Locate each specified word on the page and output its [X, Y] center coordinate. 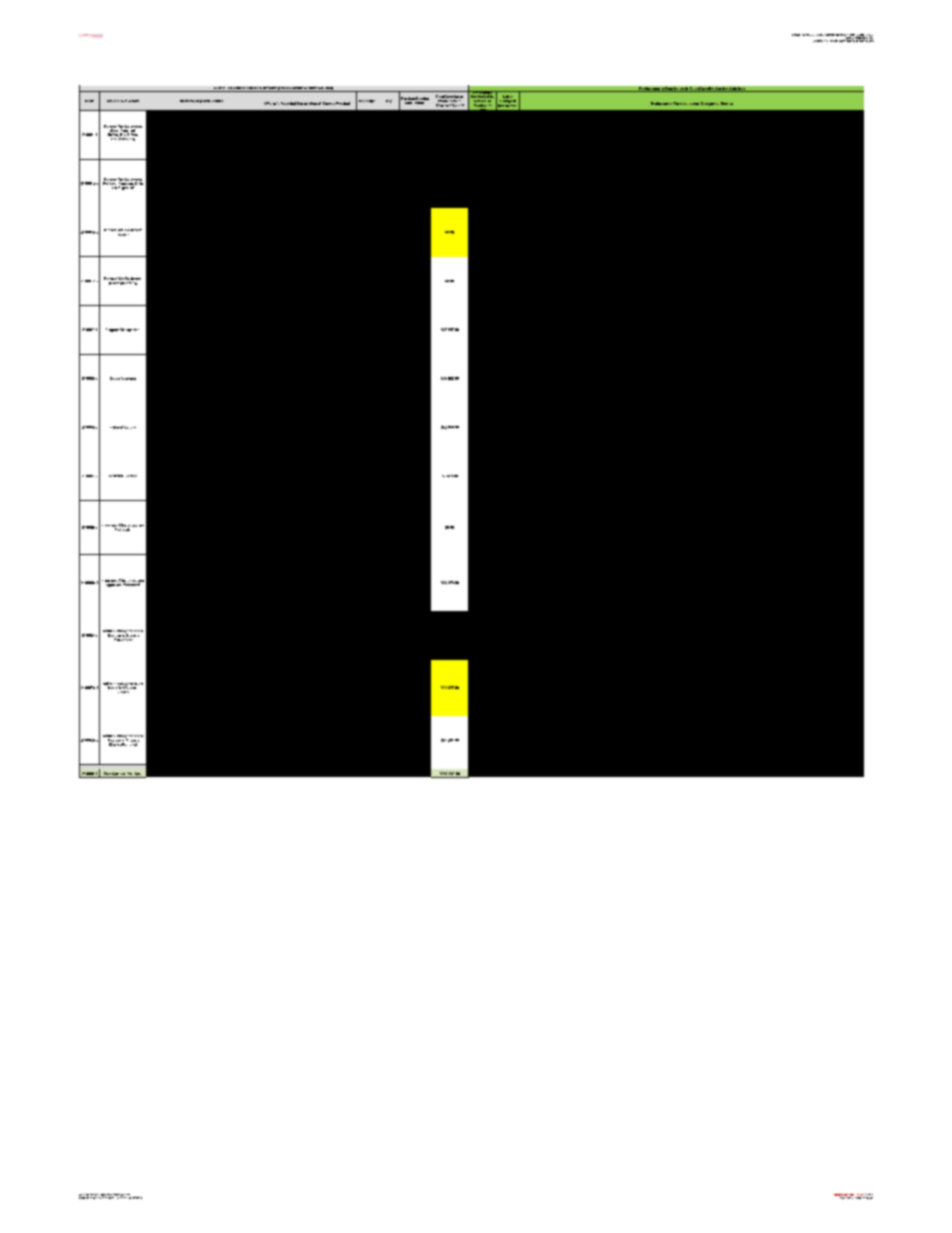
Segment [128, 378]
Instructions [213, 101]
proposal [137, 1198]
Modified [838, 1196]
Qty [389, 101]
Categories [710, 104]
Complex [796, 35]
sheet [129, 1196]
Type [371, 101]
